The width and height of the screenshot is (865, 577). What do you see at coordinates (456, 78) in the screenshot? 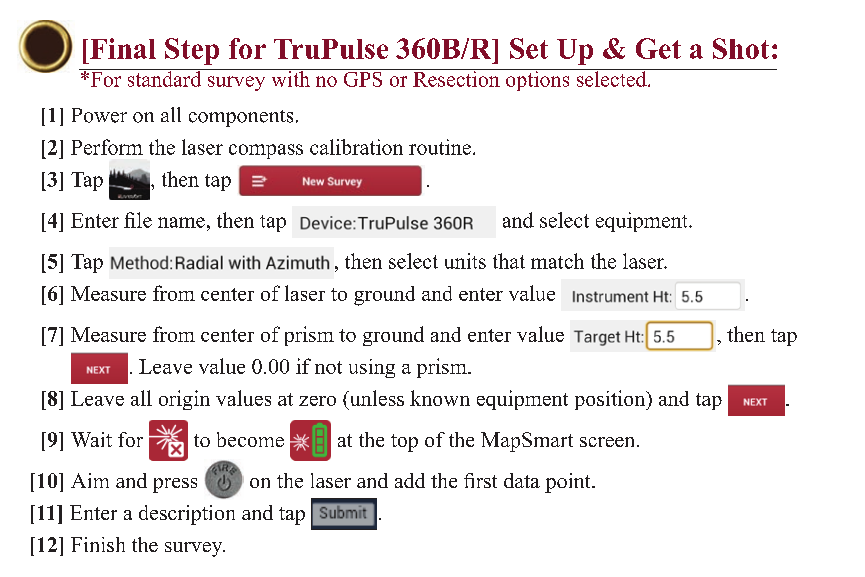
I see `Resection` at bounding box center [456, 78].
